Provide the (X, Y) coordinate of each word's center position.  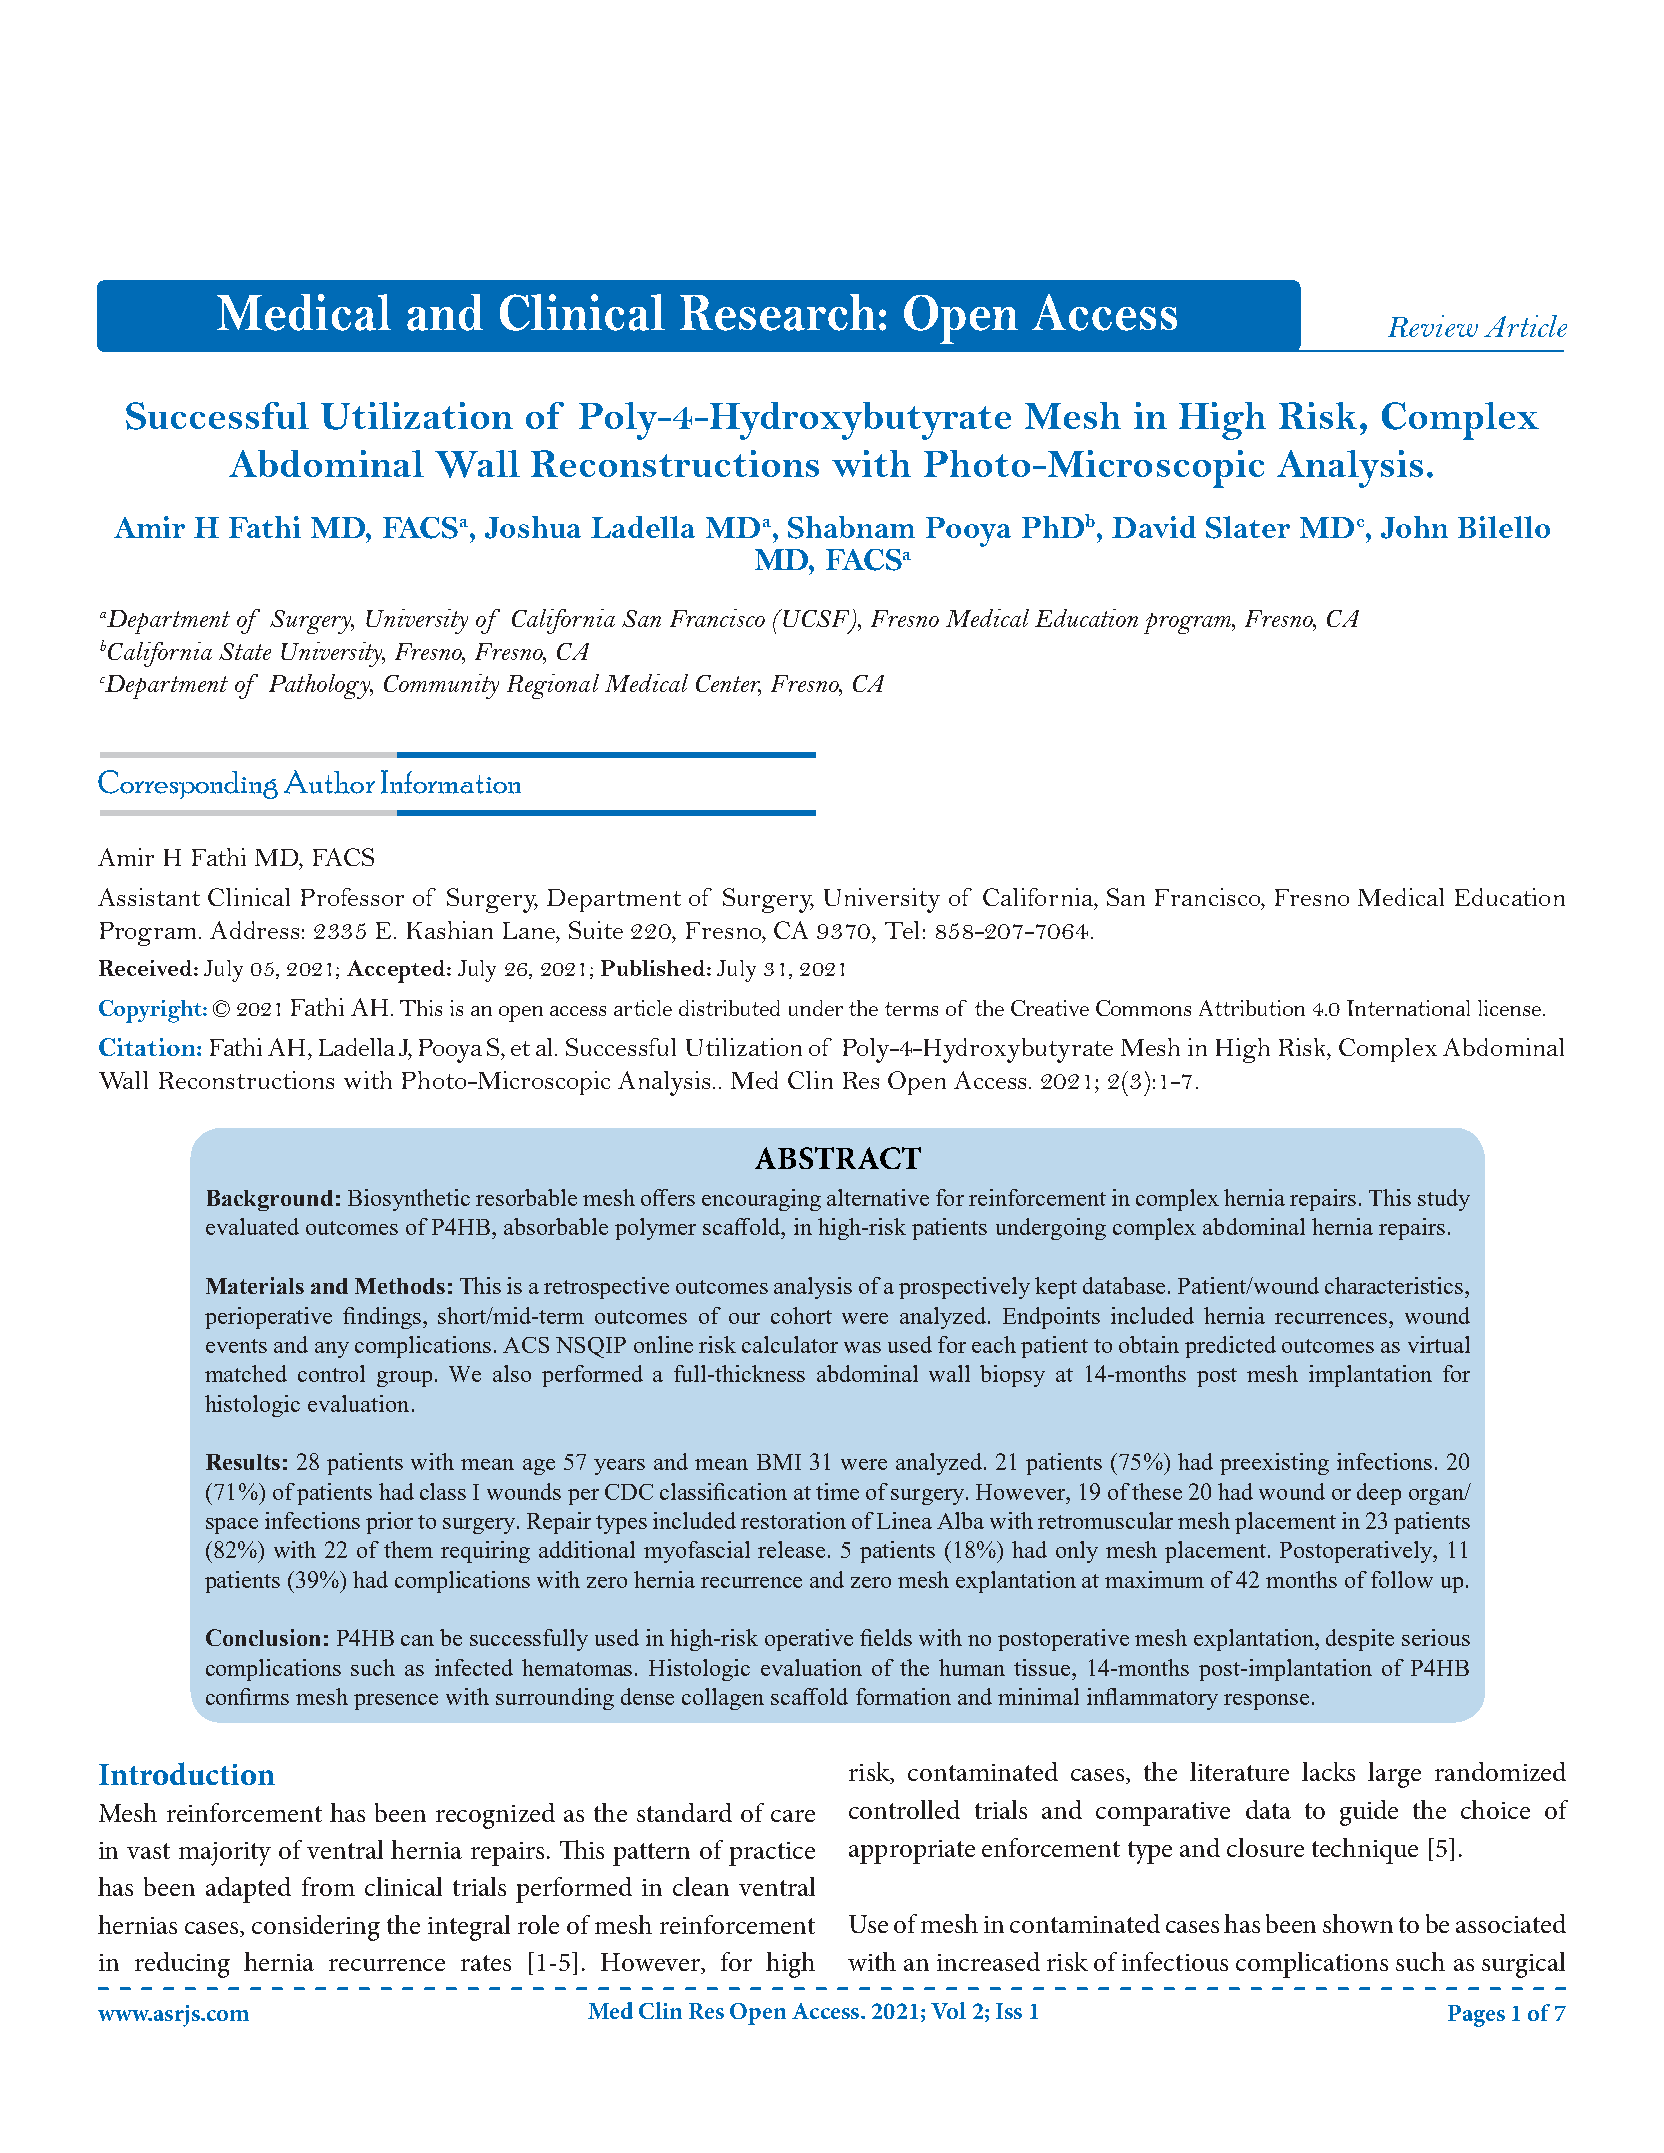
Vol (948, 2010)
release (793, 1549)
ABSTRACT (838, 1158)
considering (316, 1928)
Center (728, 685)
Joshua (533, 527)
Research (778, 312)
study (1444, 1200)
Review (1433, 326)
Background (270, 1200)
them (408, 1549)
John (1414, 527)
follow (1402, 1579)
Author (329, 782)
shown (1358, 1923)
